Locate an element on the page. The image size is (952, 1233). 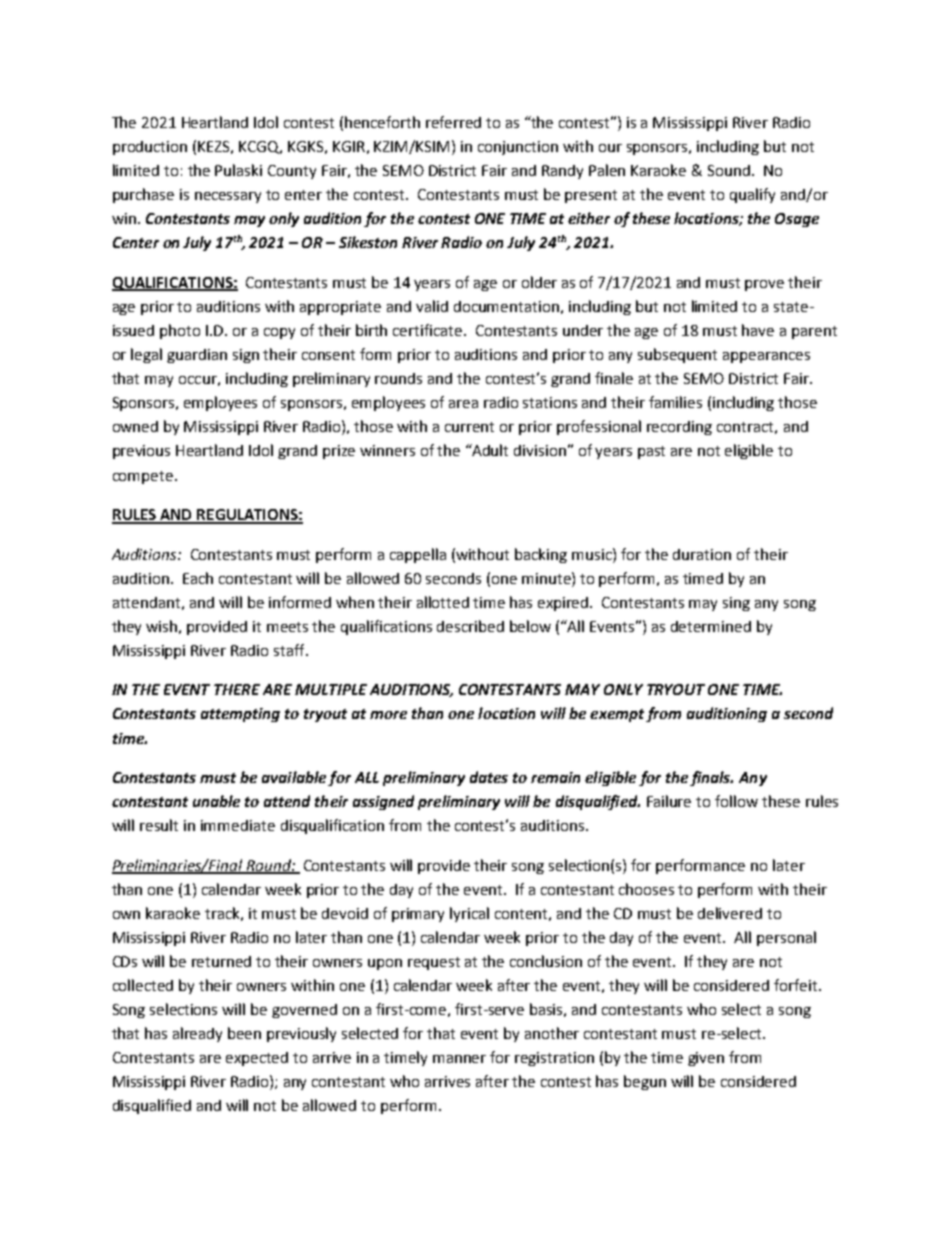
sing is located at coordinates (736, 604).
